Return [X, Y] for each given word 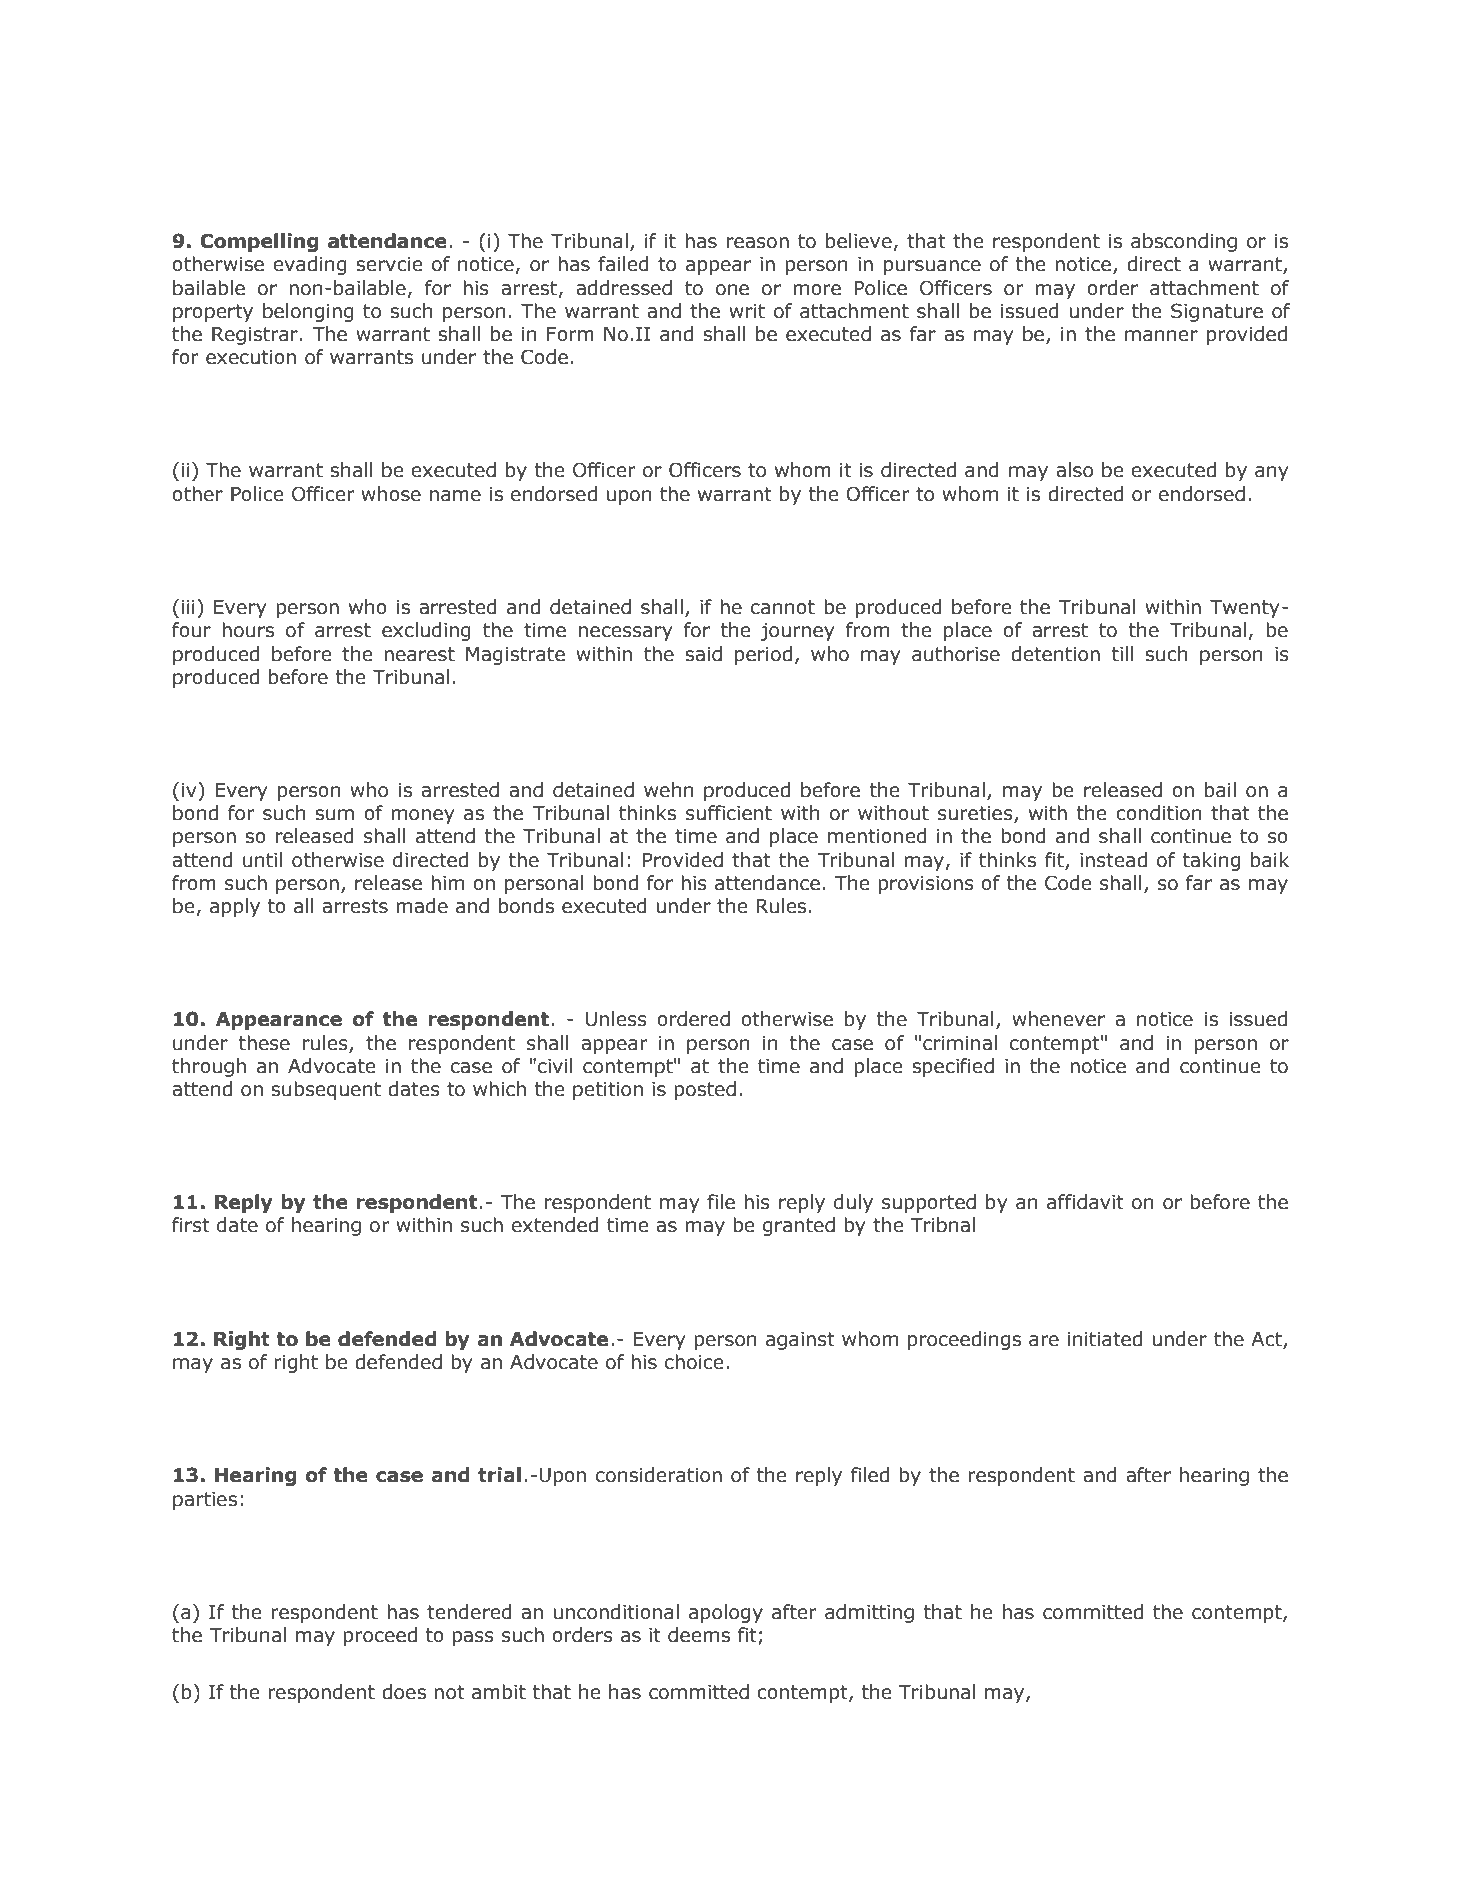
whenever [1058, 1019]
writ [747, 311]
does [404, 1692]
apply [235, 907]
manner [1161, 336]
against [800, 1341]
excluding [426, 631]
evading [310, 265]
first [191, 1225]
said [703, 654]
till [1122, 654]
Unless [616, 1019]
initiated [1105, 1339]
